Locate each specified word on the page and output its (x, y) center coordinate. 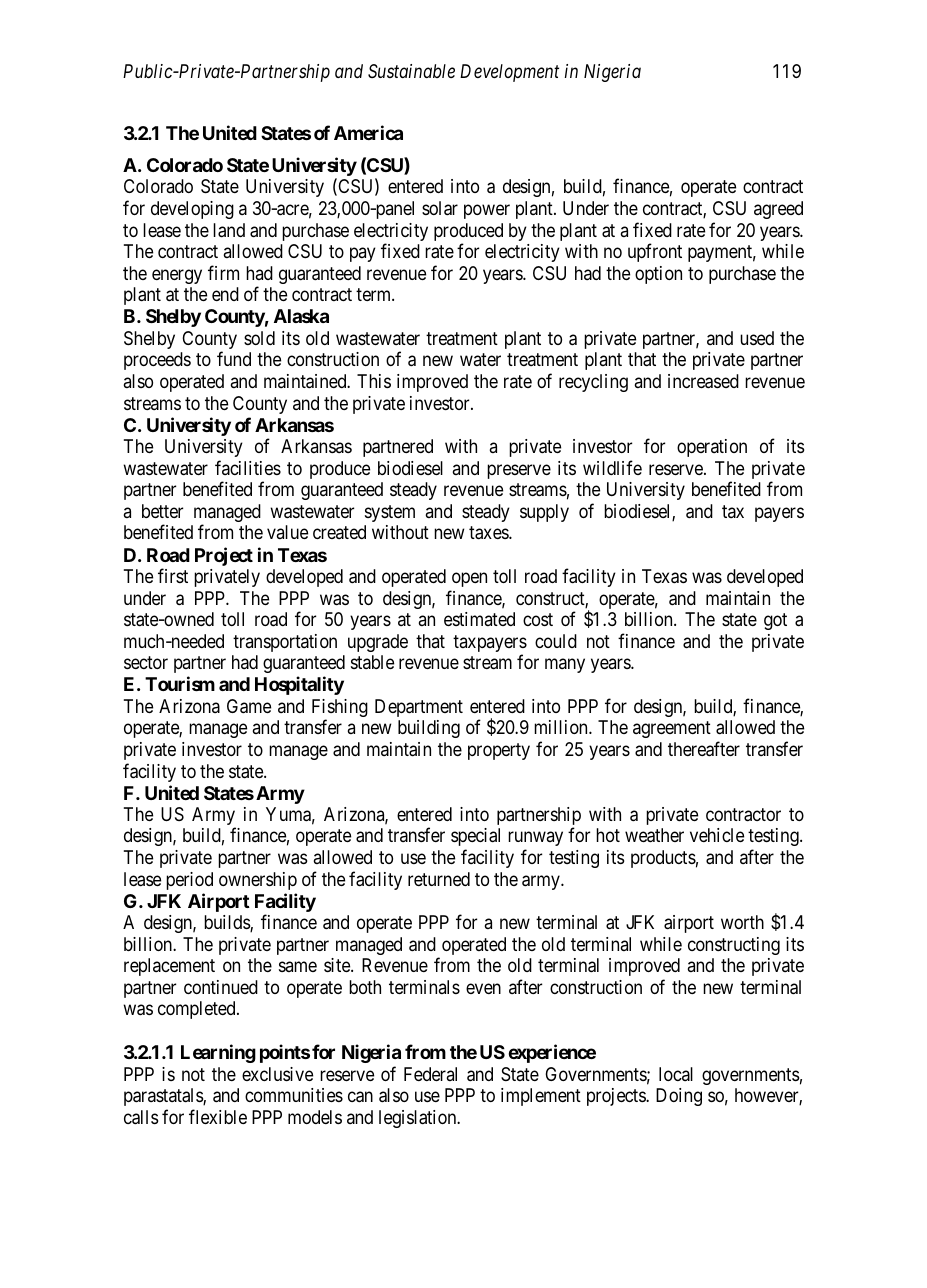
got (775, 621)
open (469, 579)
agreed (778, 210)
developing (192, 210)
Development (509, 73)
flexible (218, 1116)
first (173, 575)
